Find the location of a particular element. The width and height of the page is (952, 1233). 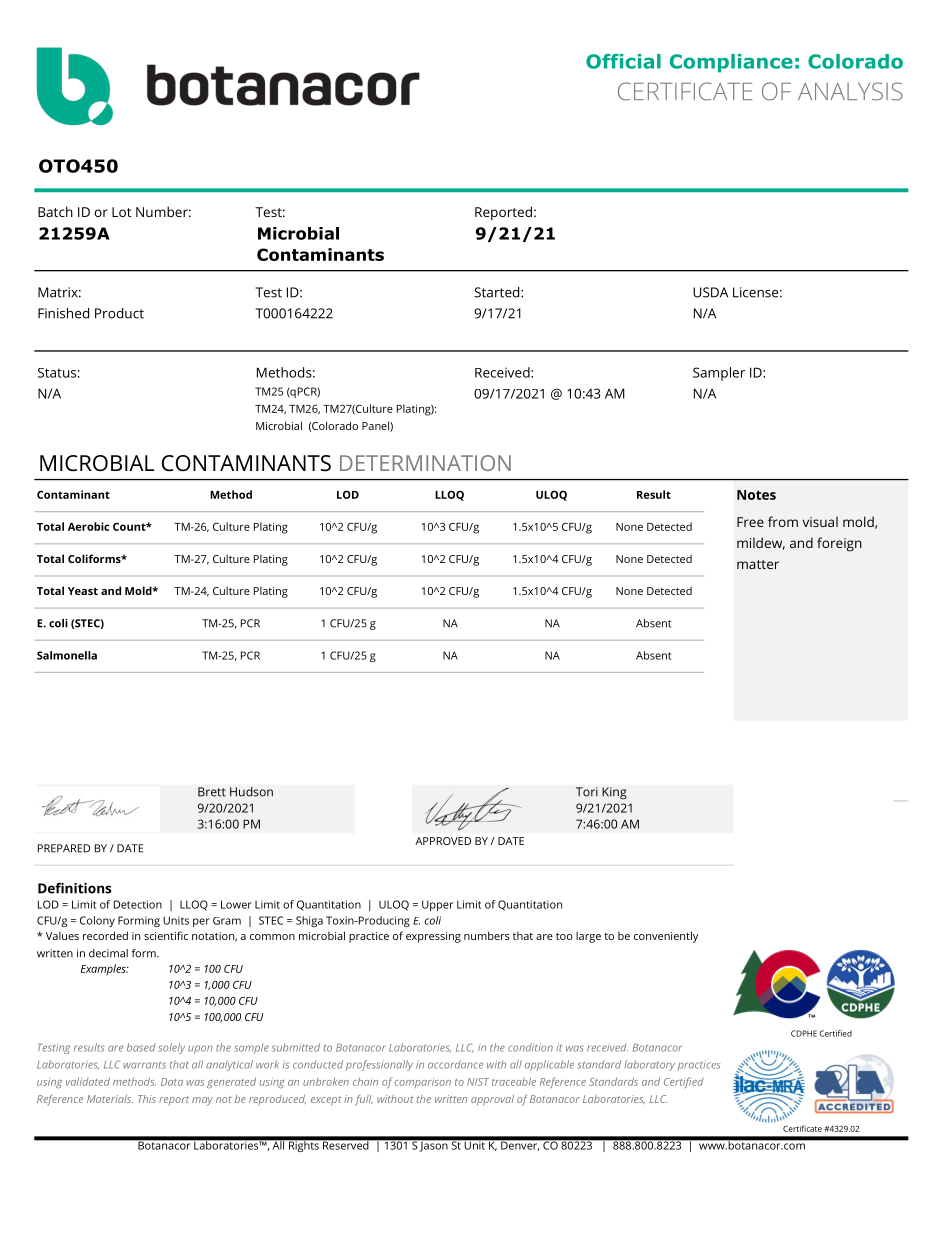

laboratory is located at coordinates (649, 1065).
